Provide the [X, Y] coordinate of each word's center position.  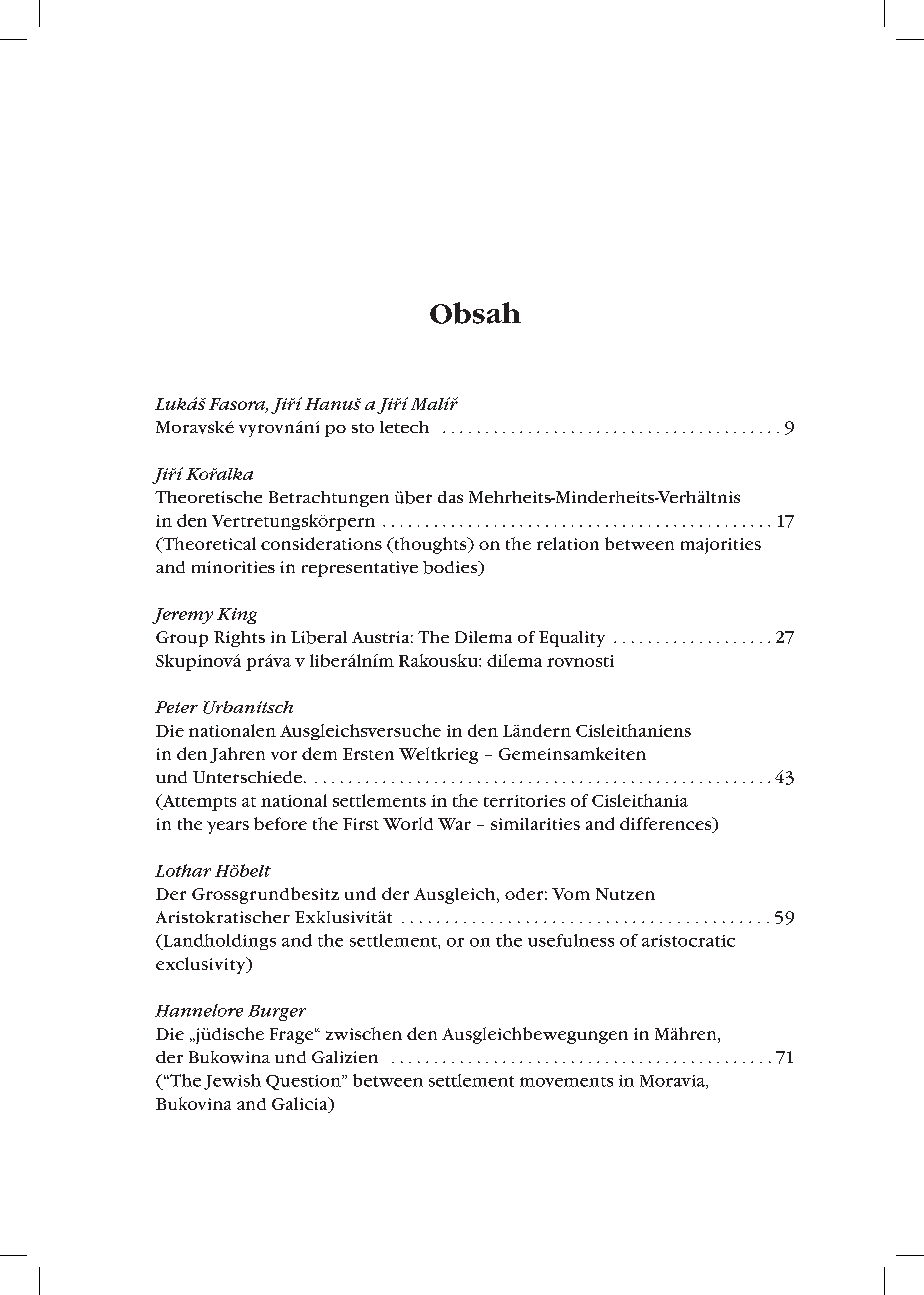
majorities [721, 546]
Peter [176, 707]
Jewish [232, 1082]
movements [566, 1082]
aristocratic [688, 941]
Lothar [183, 870]
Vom [571, 894]
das [450, 497]
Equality [572, 639]
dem [319, 753]
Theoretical [208, 545]
